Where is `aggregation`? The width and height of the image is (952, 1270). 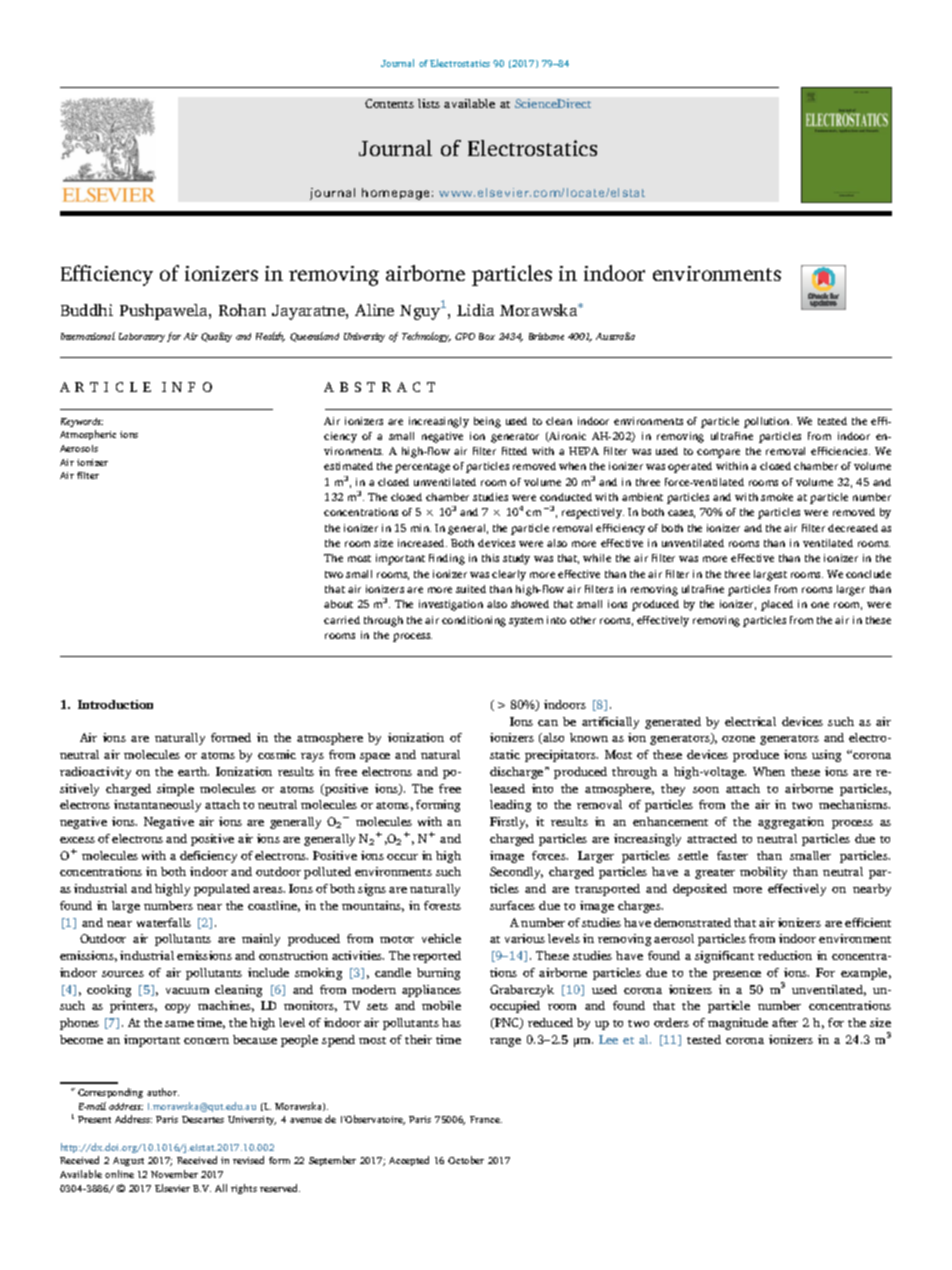
aggregation is located at coordinates (791, 823).
